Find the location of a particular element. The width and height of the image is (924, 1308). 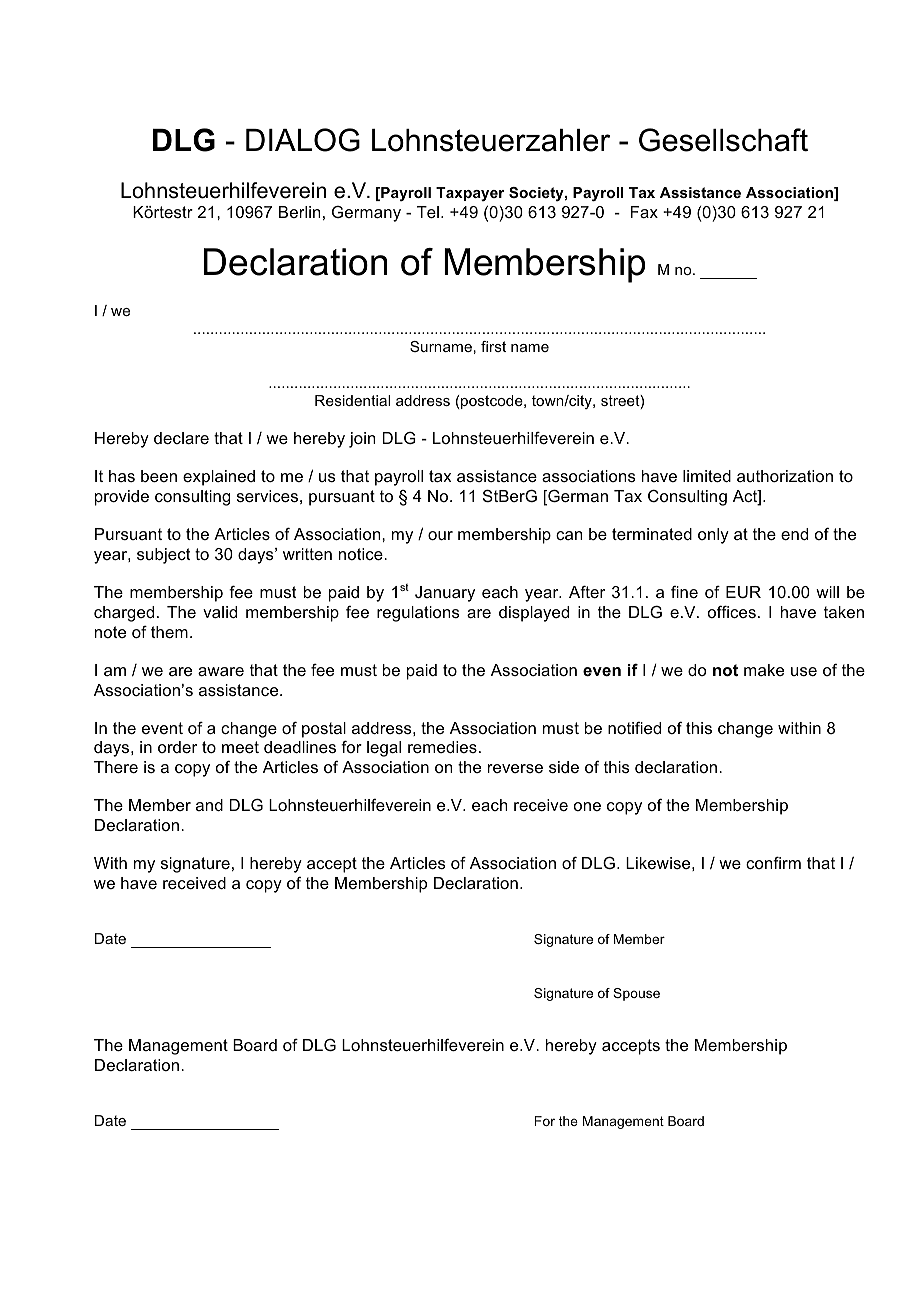

declare is located at coordinates (181, 438).
